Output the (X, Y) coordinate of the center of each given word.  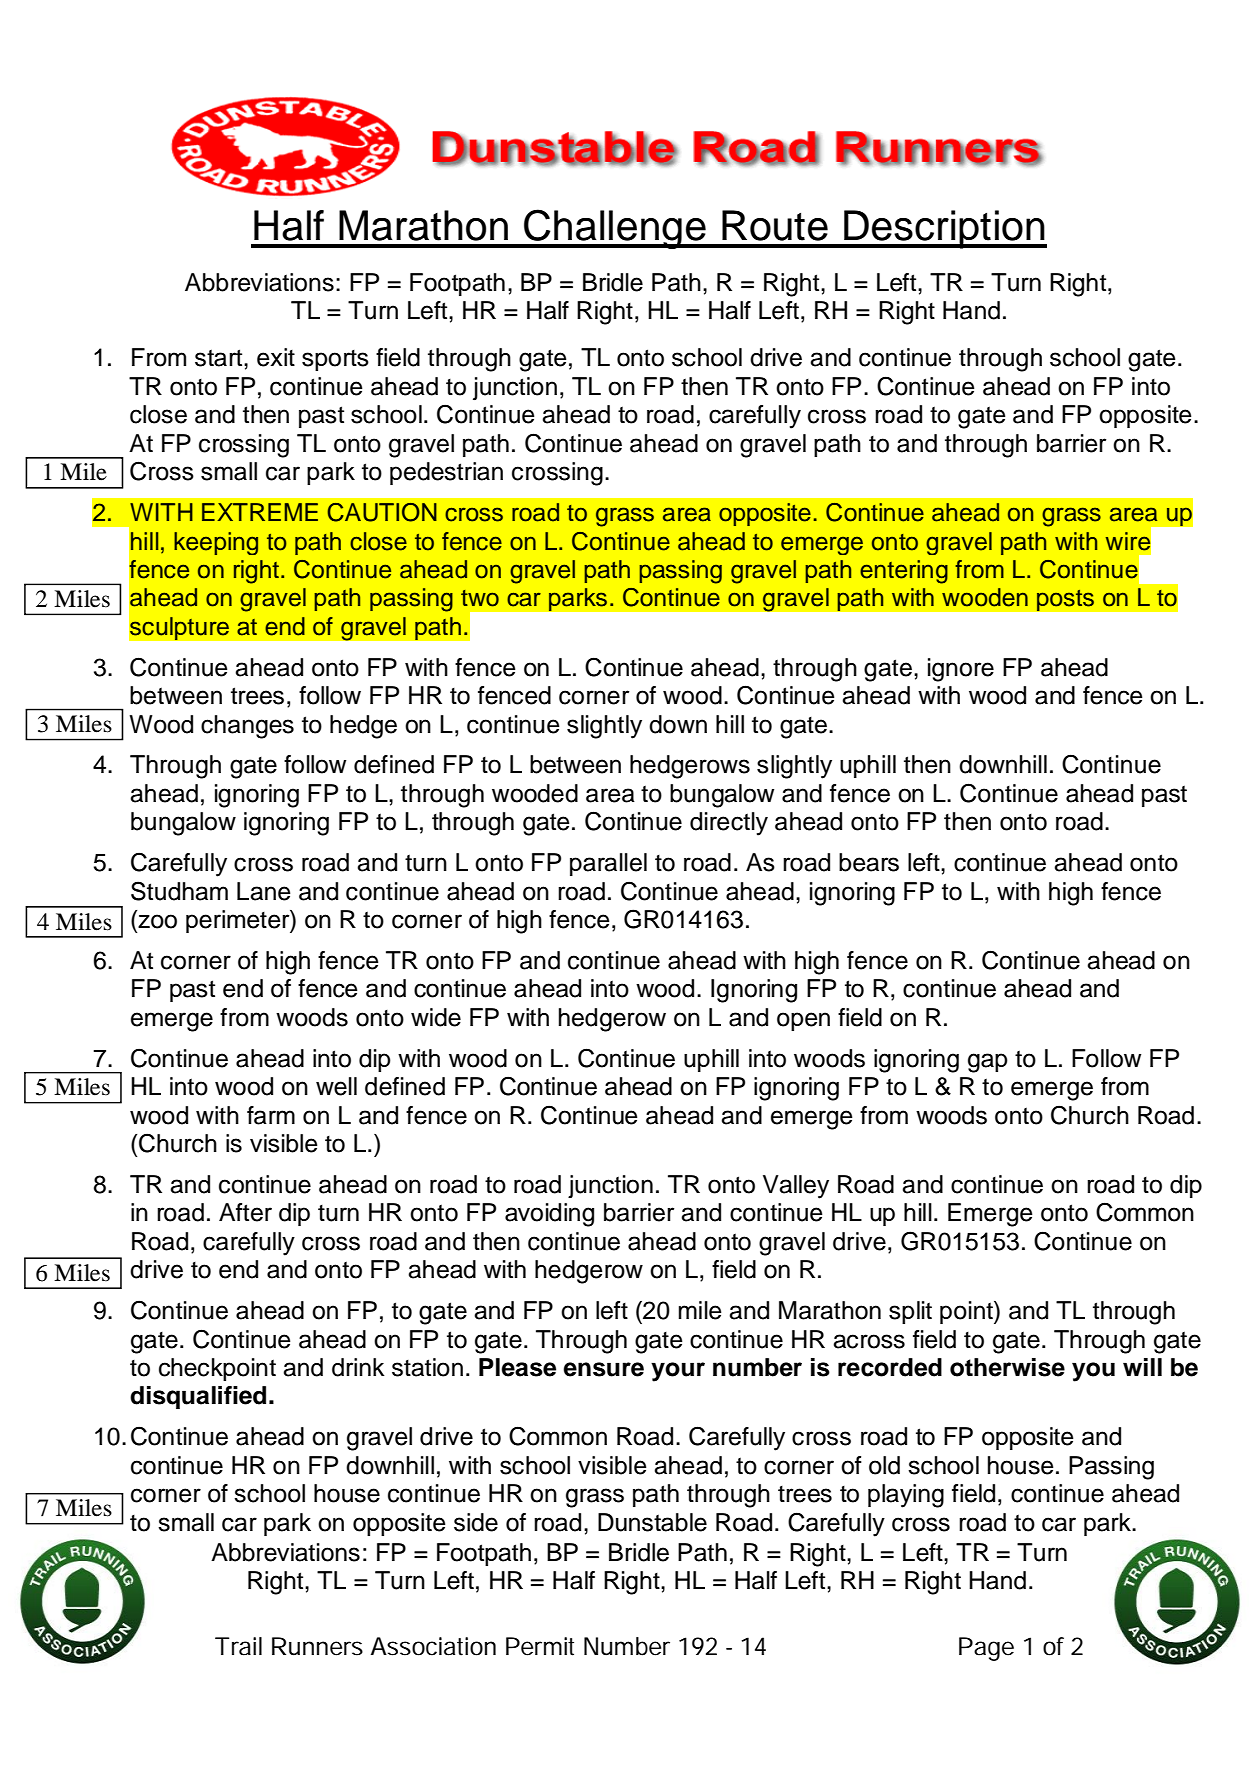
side (476, 1522)
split (910, 1312)
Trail (238, 1646)
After (245, 1212)
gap (988, 1063)
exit (276, 357)
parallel (608, 864)
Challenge (615, 229)
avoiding (549, 1215)
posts (1065, 600)
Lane (264, 891)
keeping (216, 543)
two (480, 598)
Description (944, 229)
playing (906, 1496)
